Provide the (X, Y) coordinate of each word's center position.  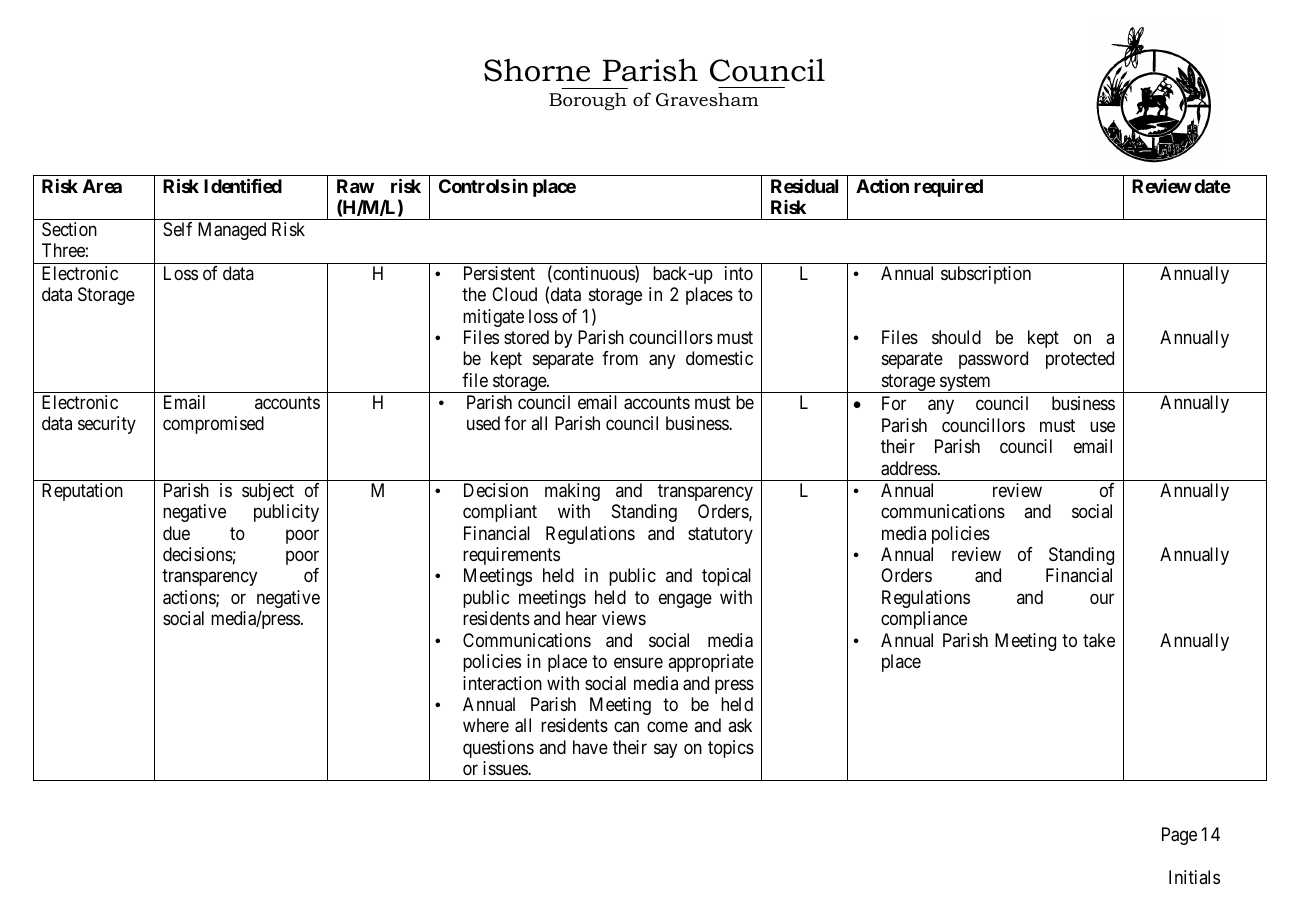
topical (726, 577)
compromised (213, 425)
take (1099, 640)
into (739, 273)
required (948, 188)
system (965, 383)
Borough (588, 101)
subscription (986, 275)
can (626, 727)
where (486, 725)
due (176, 533)
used (483, 423)
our (1102, 598)
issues (506, 768)
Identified (243, 185)
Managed (232, 231)
